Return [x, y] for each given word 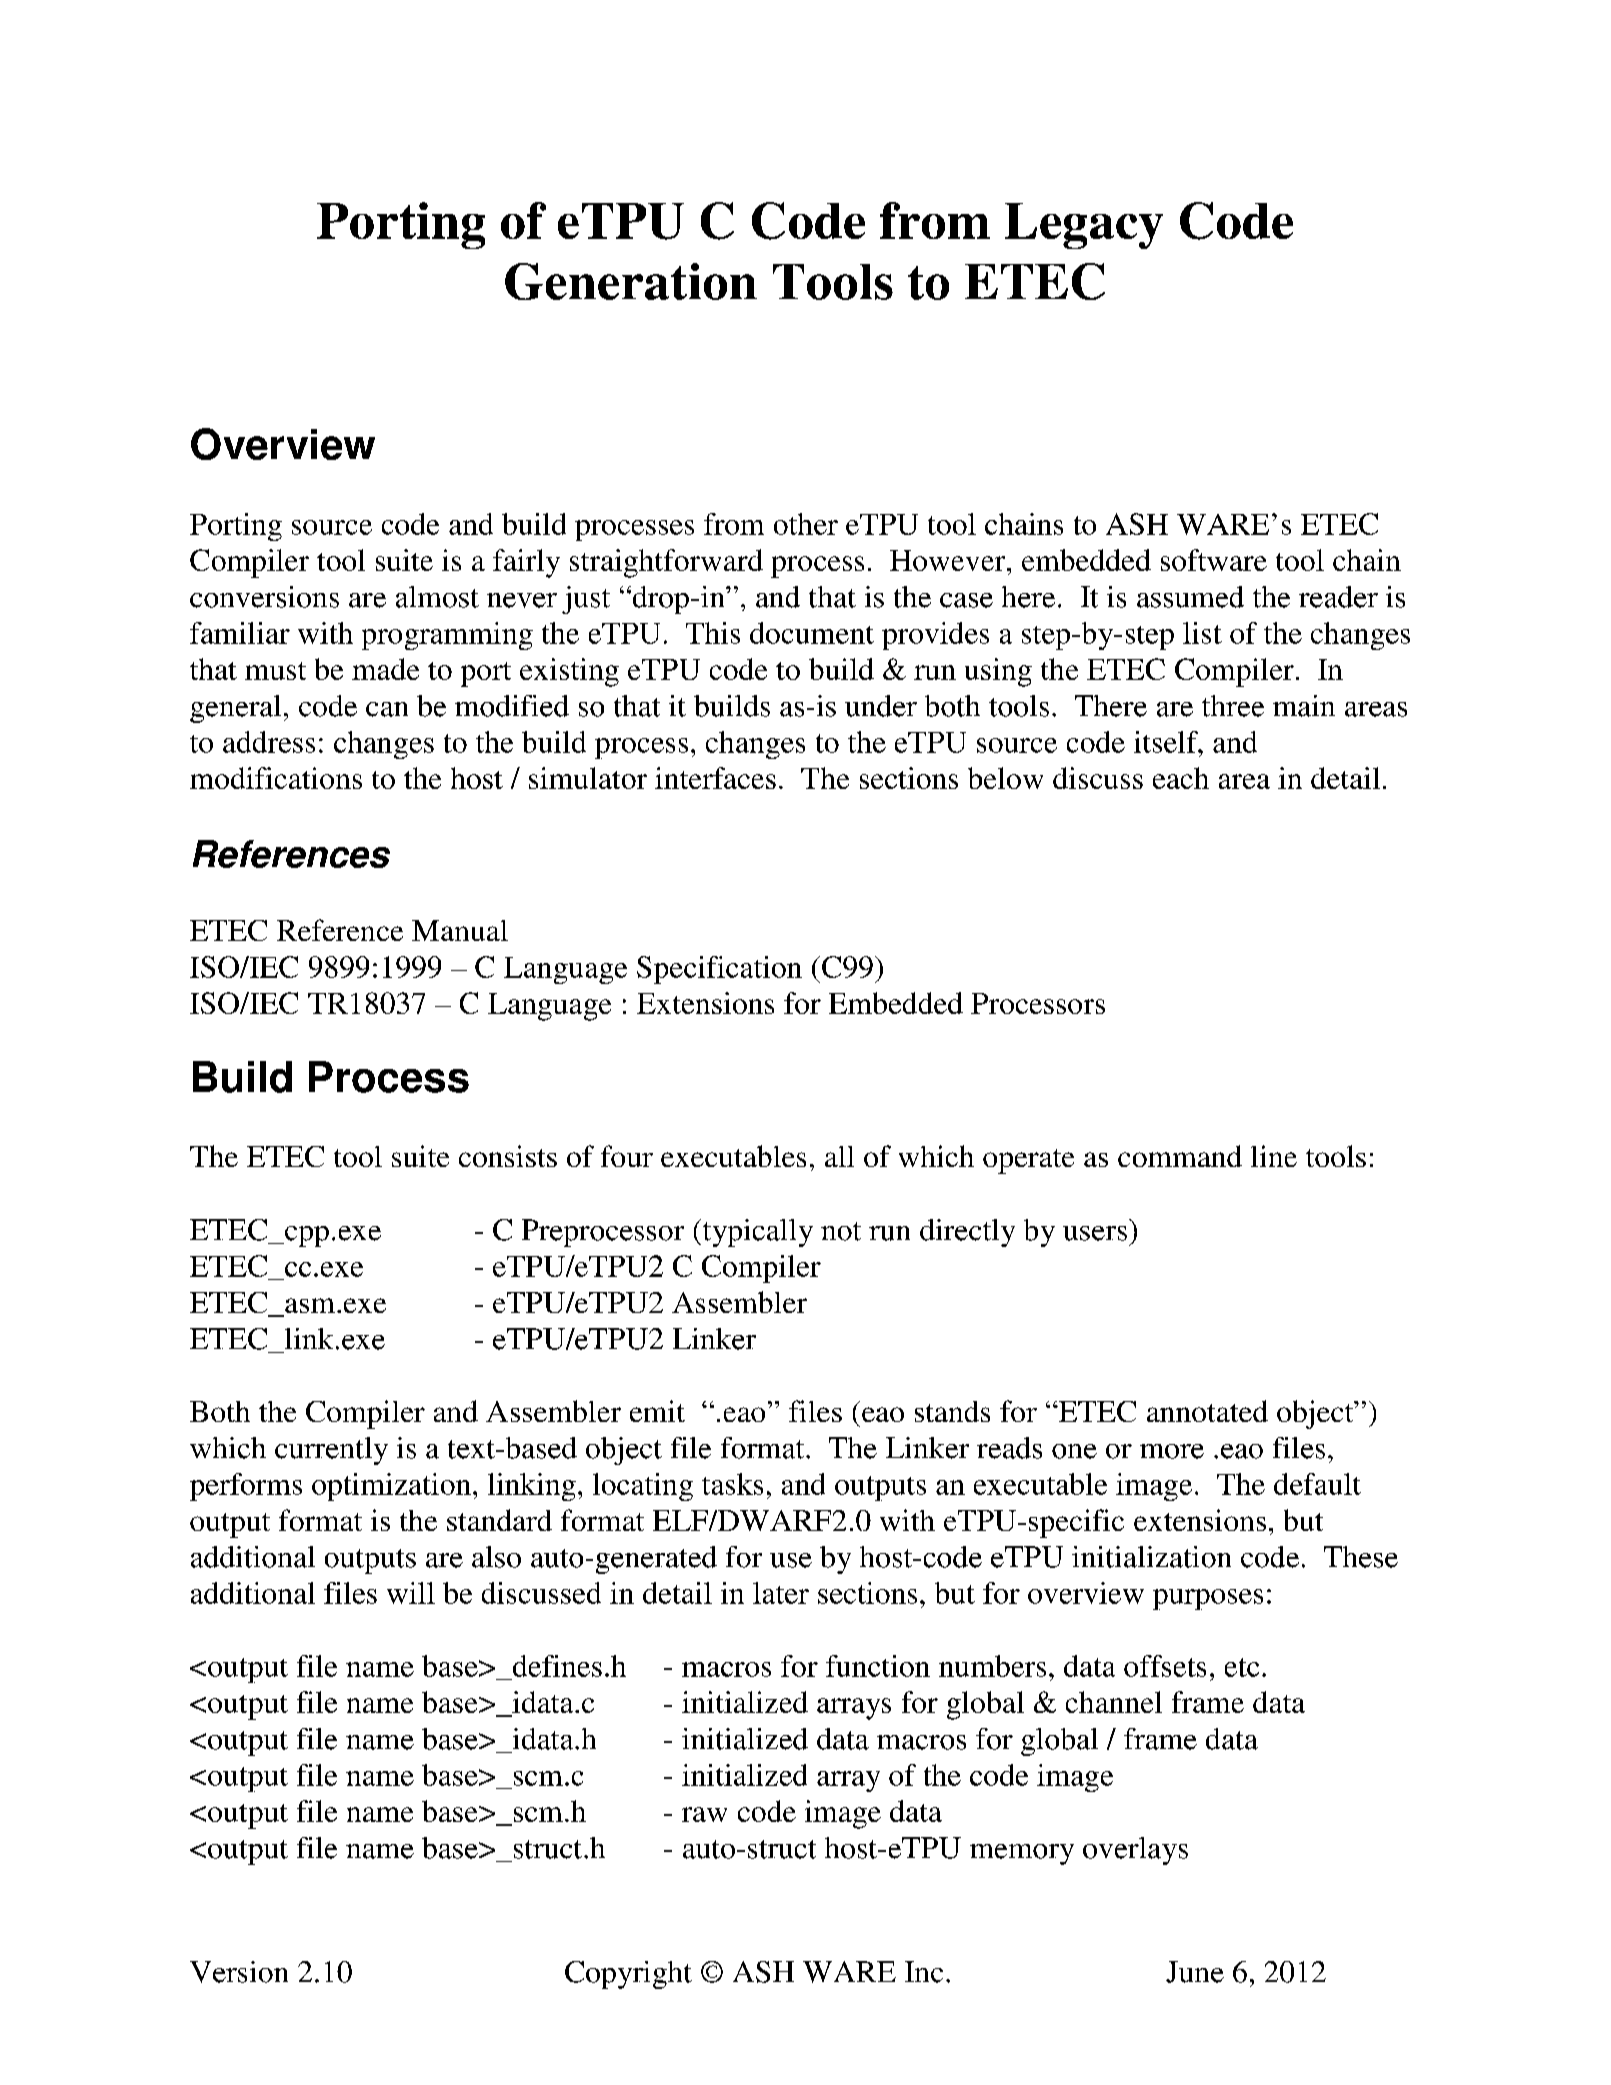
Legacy [1084, 226]
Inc [924, 1972]
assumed [1190, 597]
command [1180, 1156]
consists [508, 1156]
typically [756, 1233]
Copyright [628, 1975]
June [1195, 1972]
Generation [631, 281]
